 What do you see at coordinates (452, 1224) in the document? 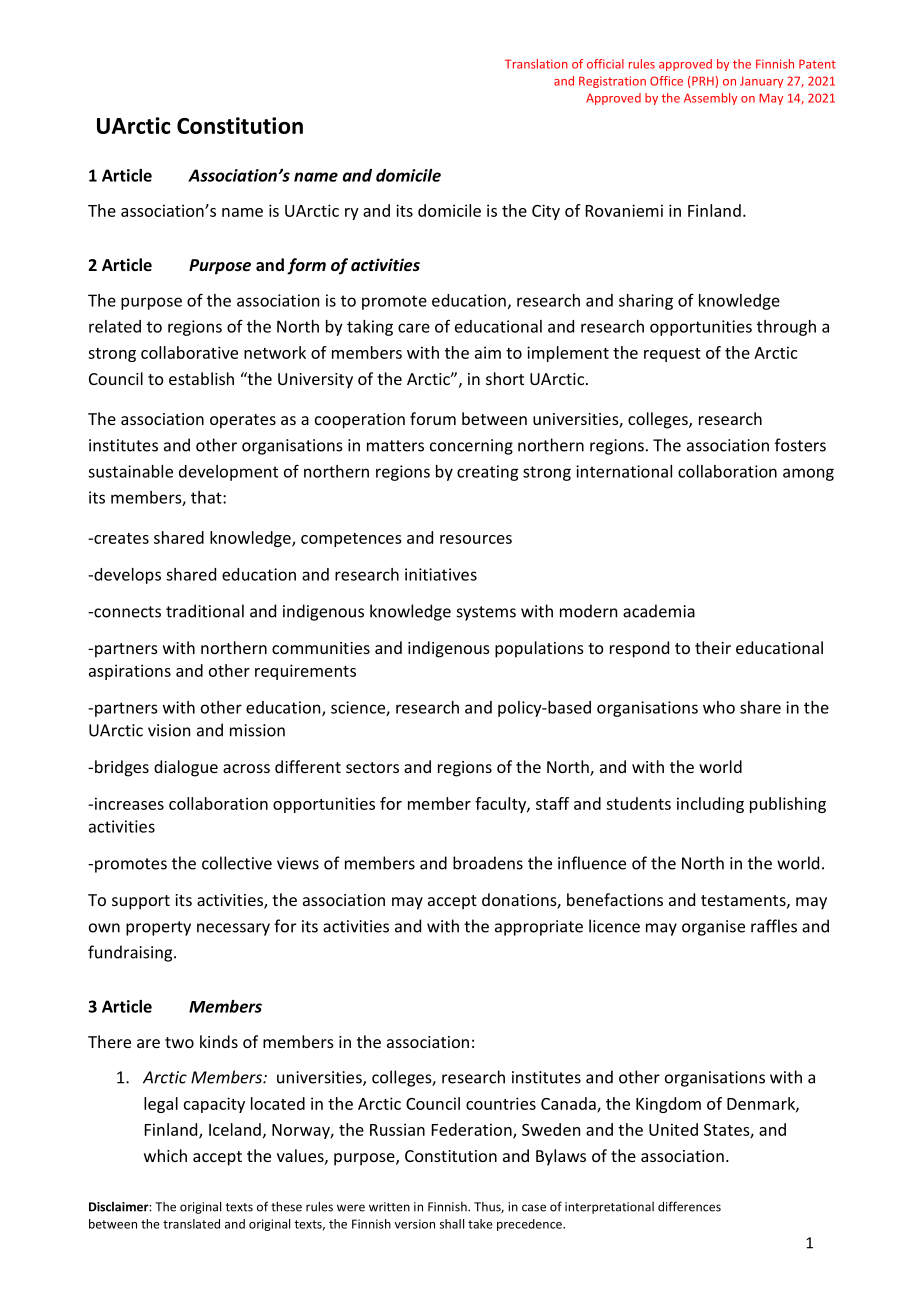
I see `shall` at bounding box center [452, 1224].
